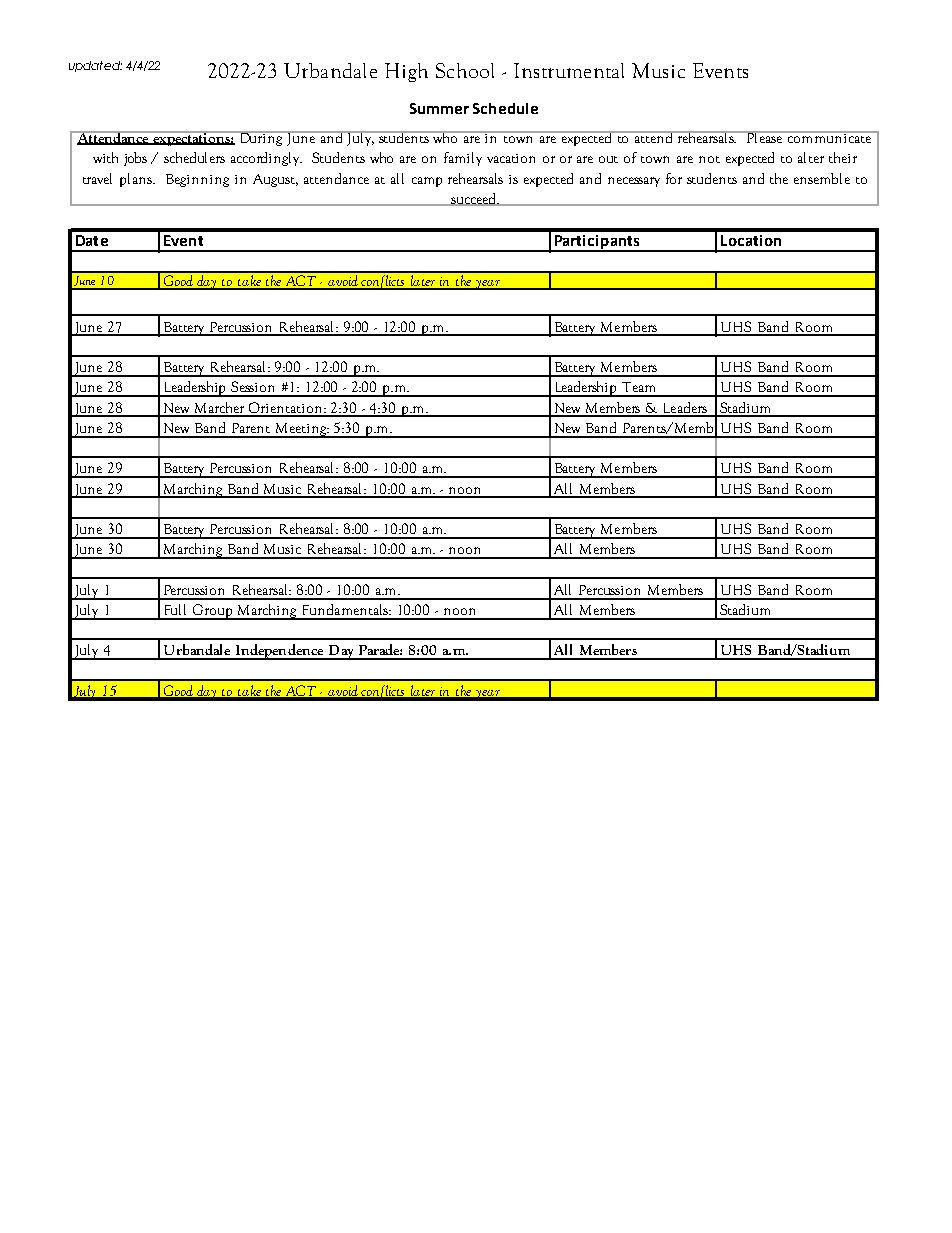  What do you see at coordinates (279, 652) in the image?
I see `Independence` at bounding box center [279, 652].
